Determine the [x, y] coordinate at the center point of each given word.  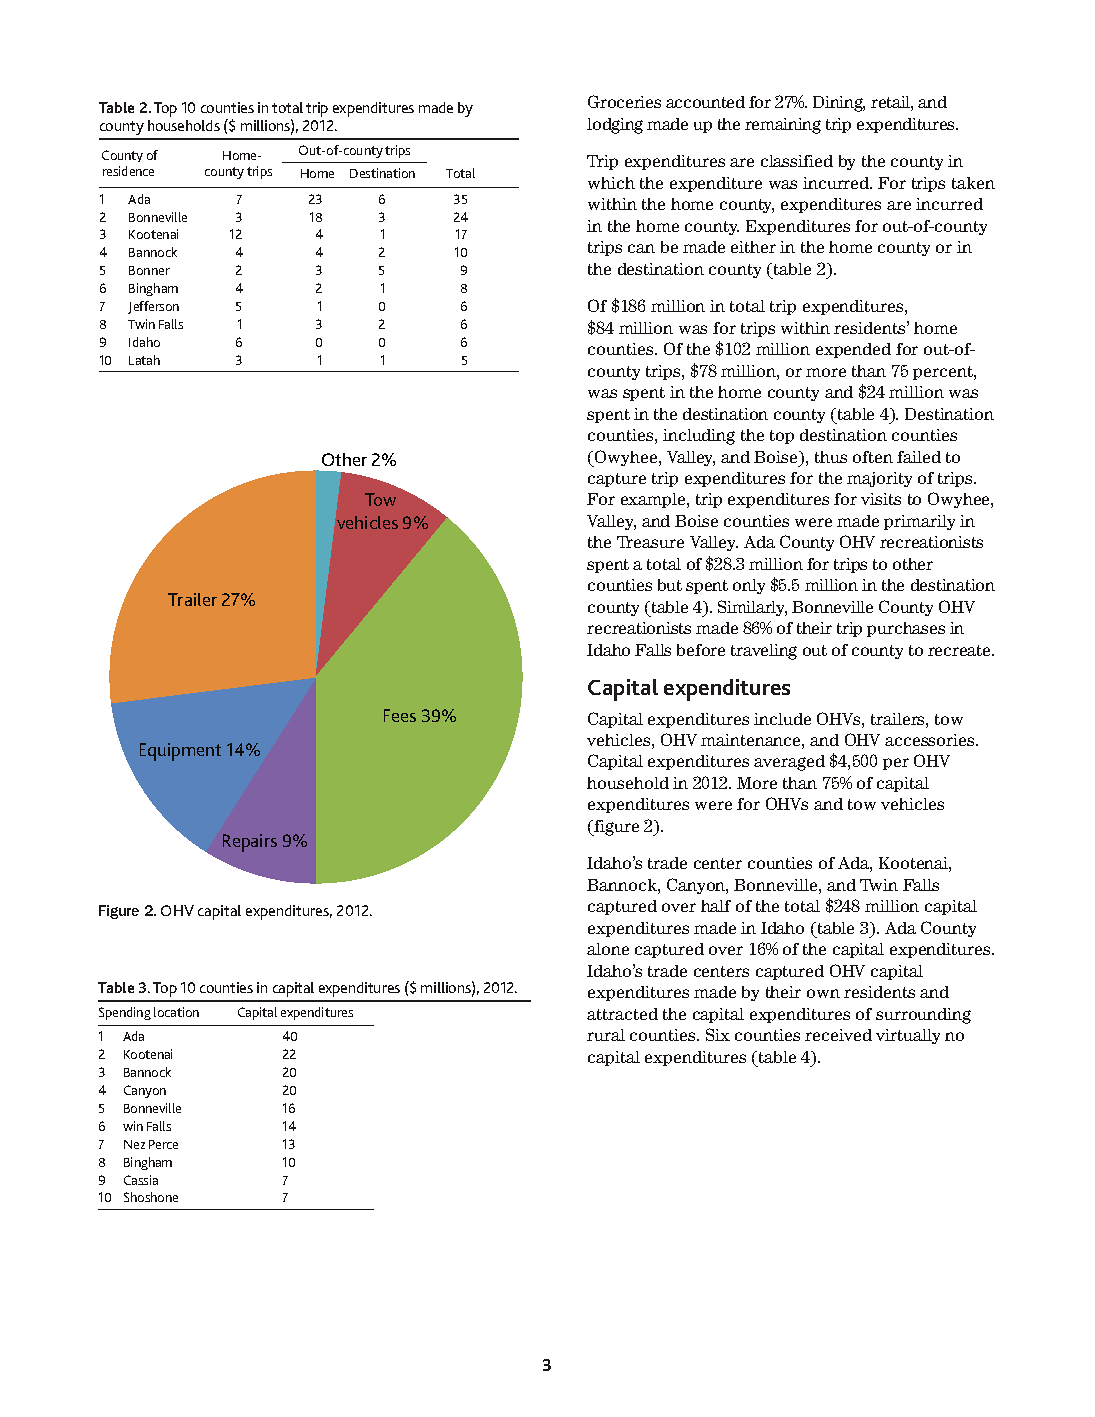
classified [797, 161]
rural [606, 1035]
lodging [615, 126]
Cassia [141, 1180]
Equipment [180, 752]
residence [128, 171]
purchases [906, 629]
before [701, 650]
